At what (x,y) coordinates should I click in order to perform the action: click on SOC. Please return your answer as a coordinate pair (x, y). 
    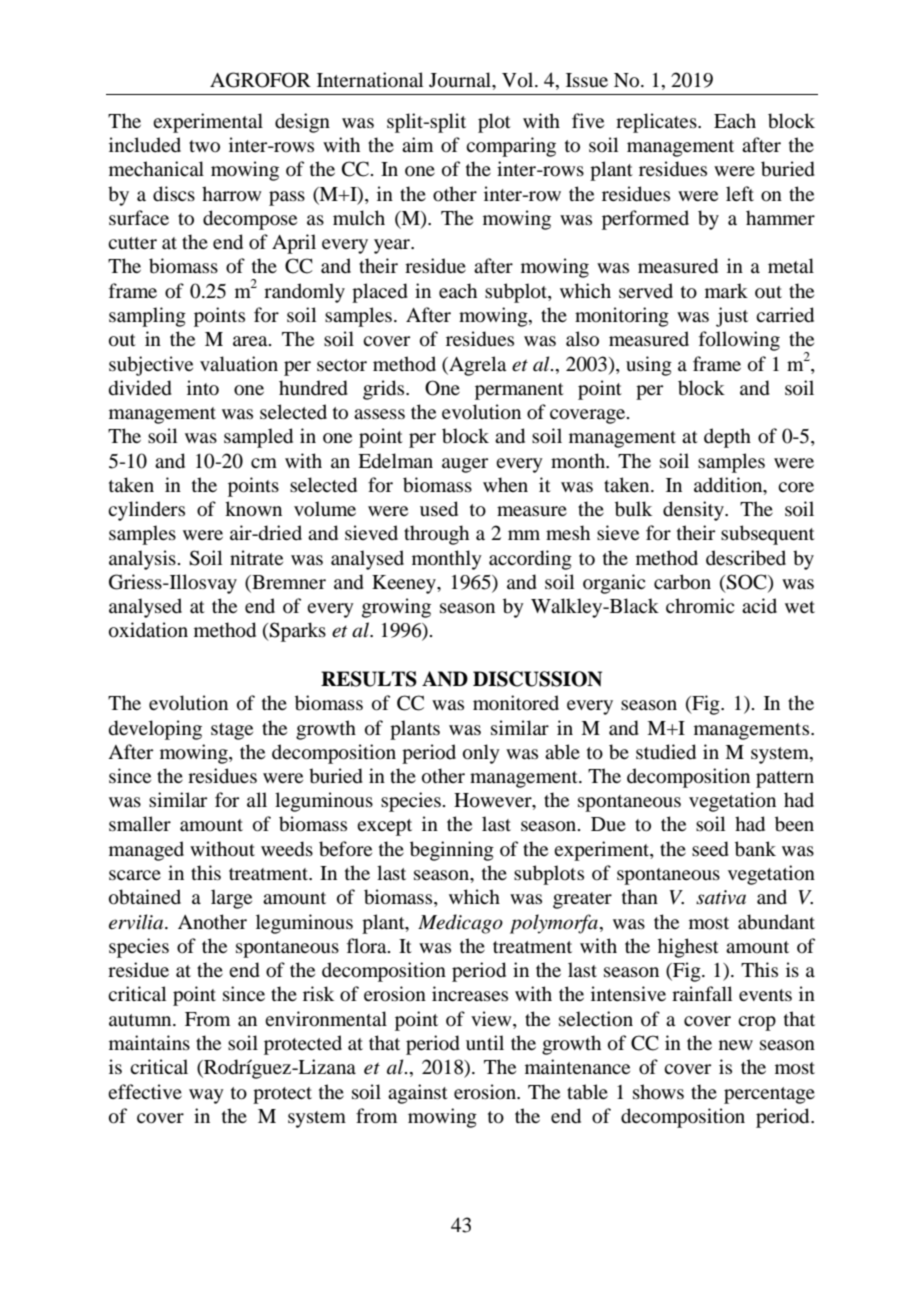
    Looking at the image, I should click on (747, 583).
